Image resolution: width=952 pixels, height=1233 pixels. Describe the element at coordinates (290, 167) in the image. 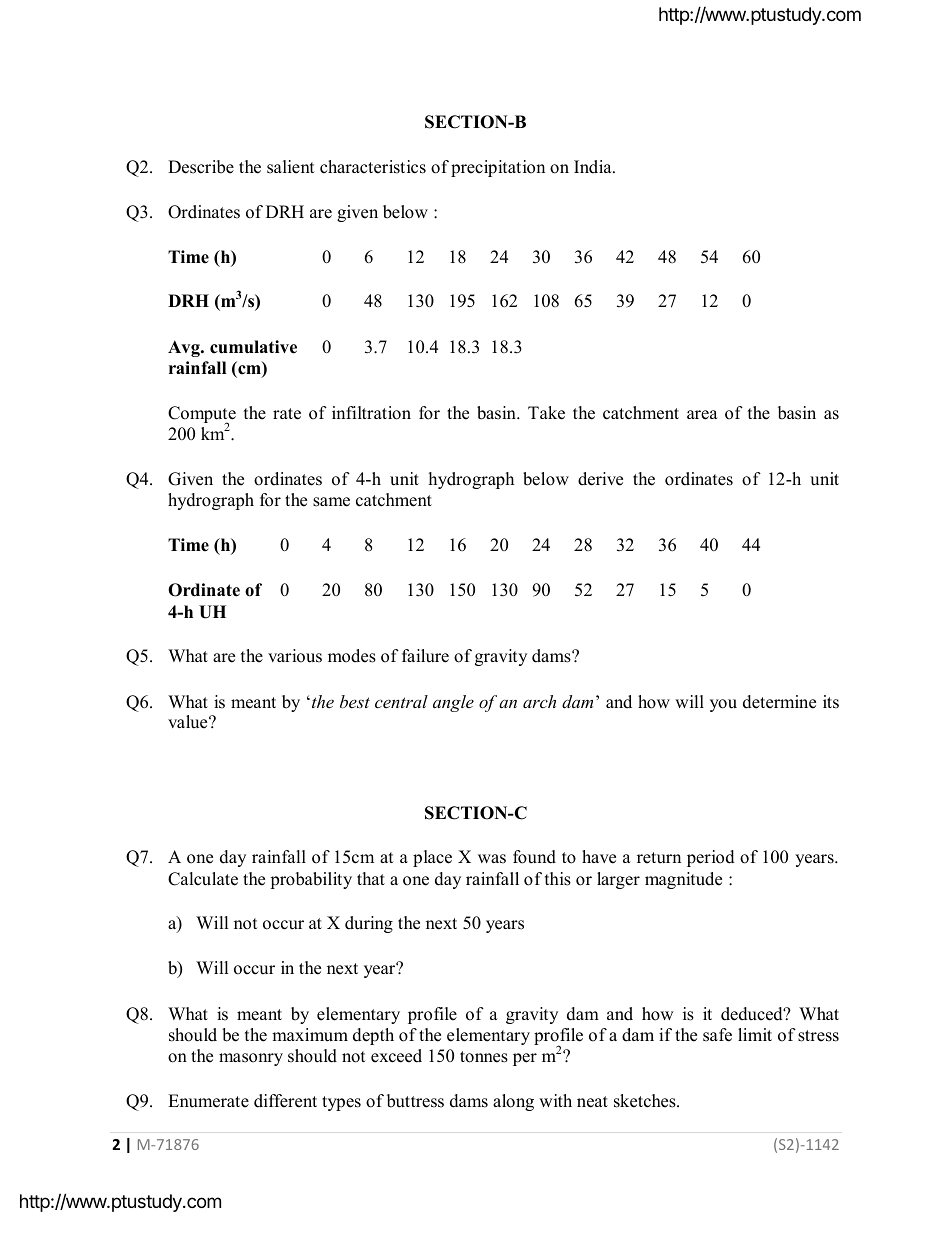

I see `salient` at that location.
